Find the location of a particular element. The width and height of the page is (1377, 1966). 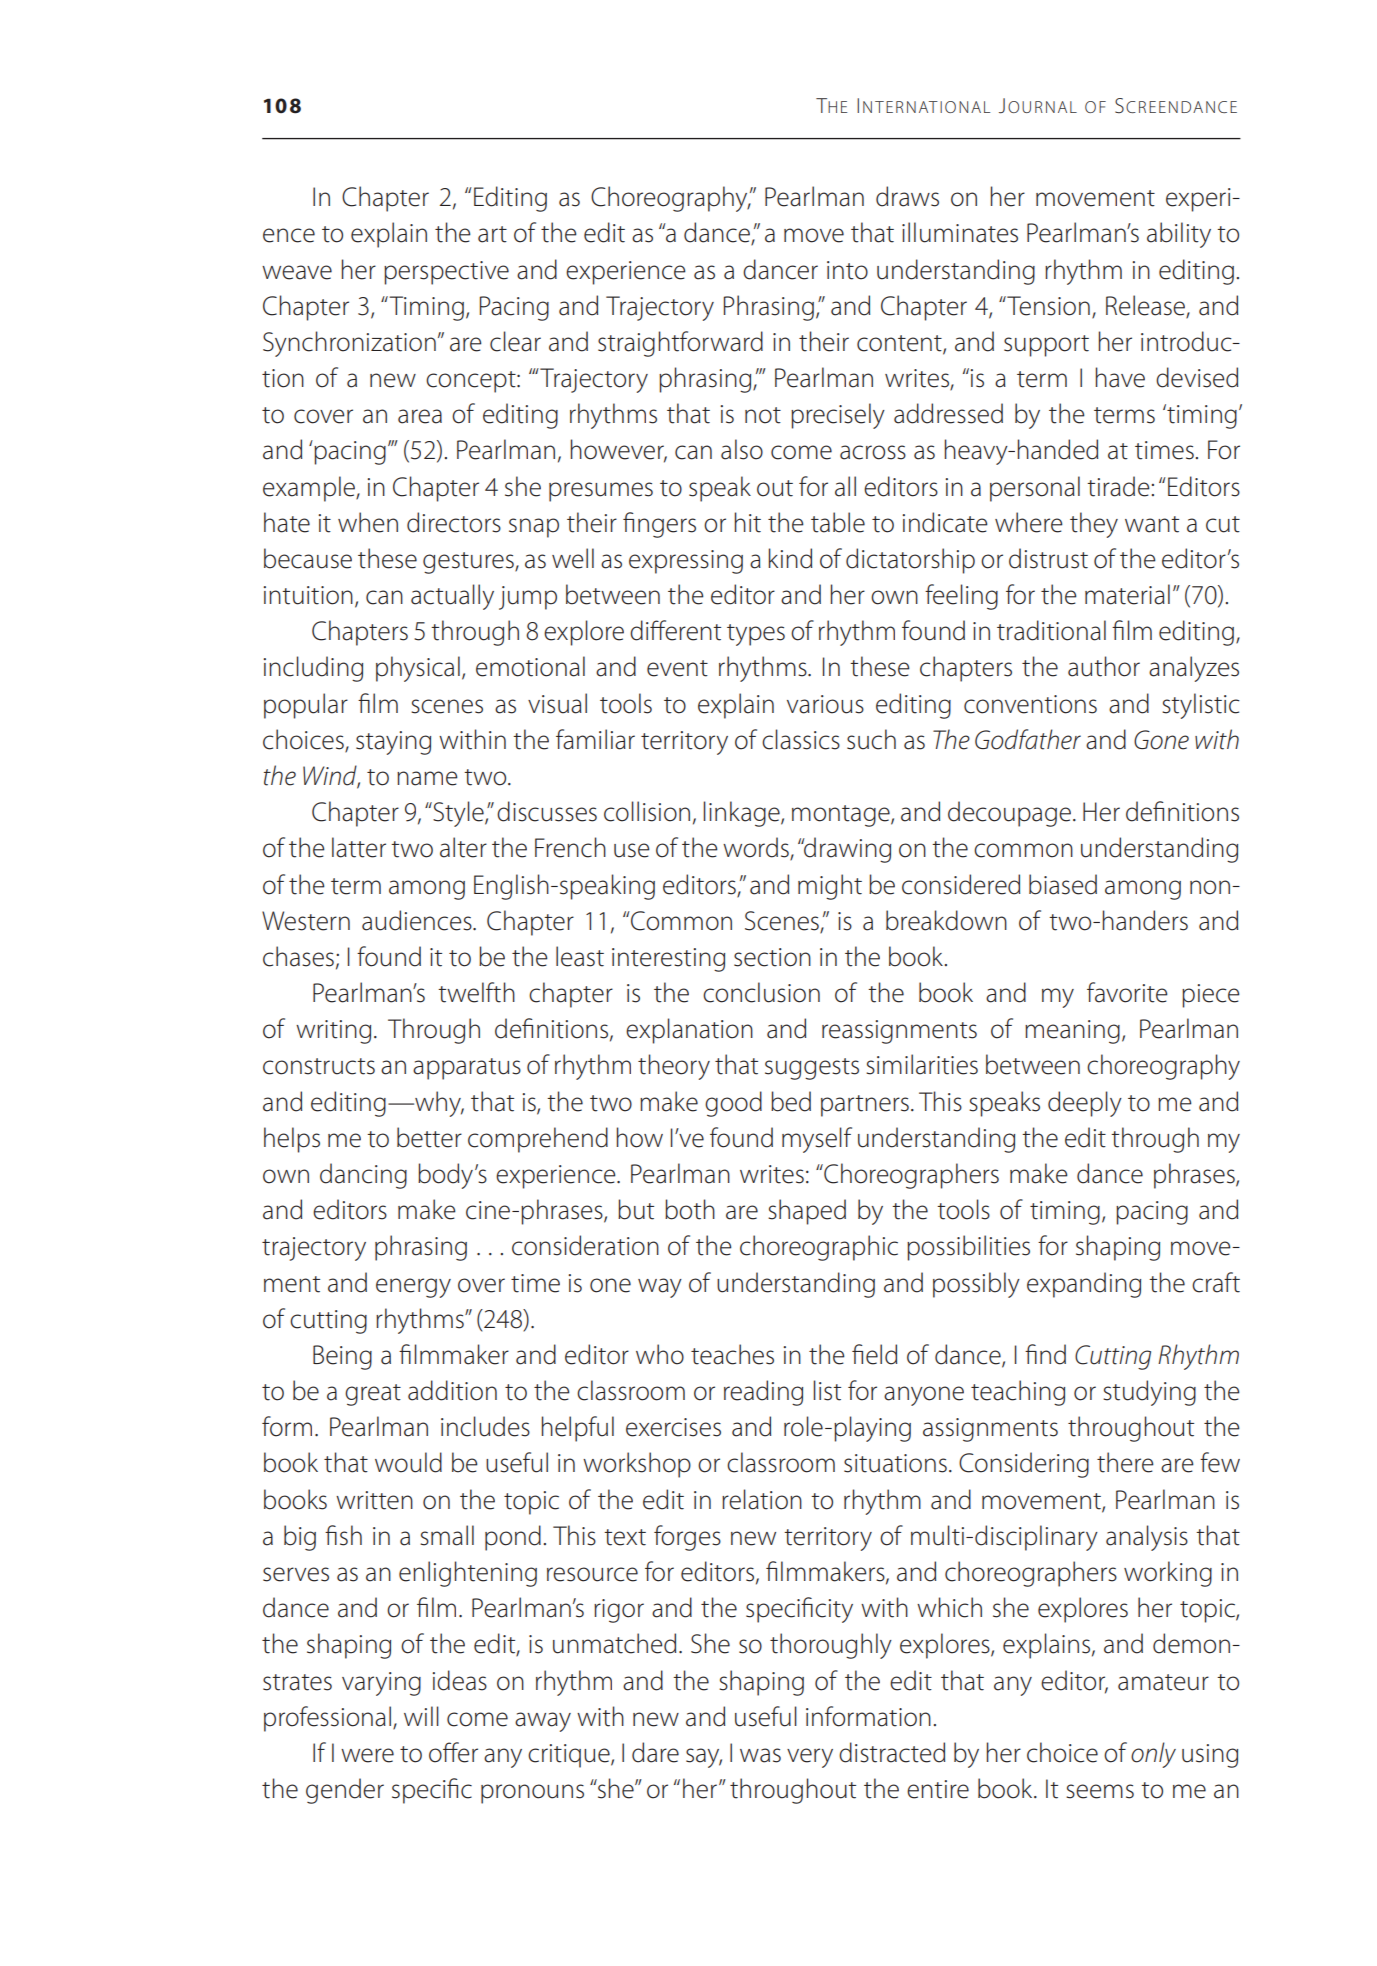

there is located at coordinates (1125, 1462).
